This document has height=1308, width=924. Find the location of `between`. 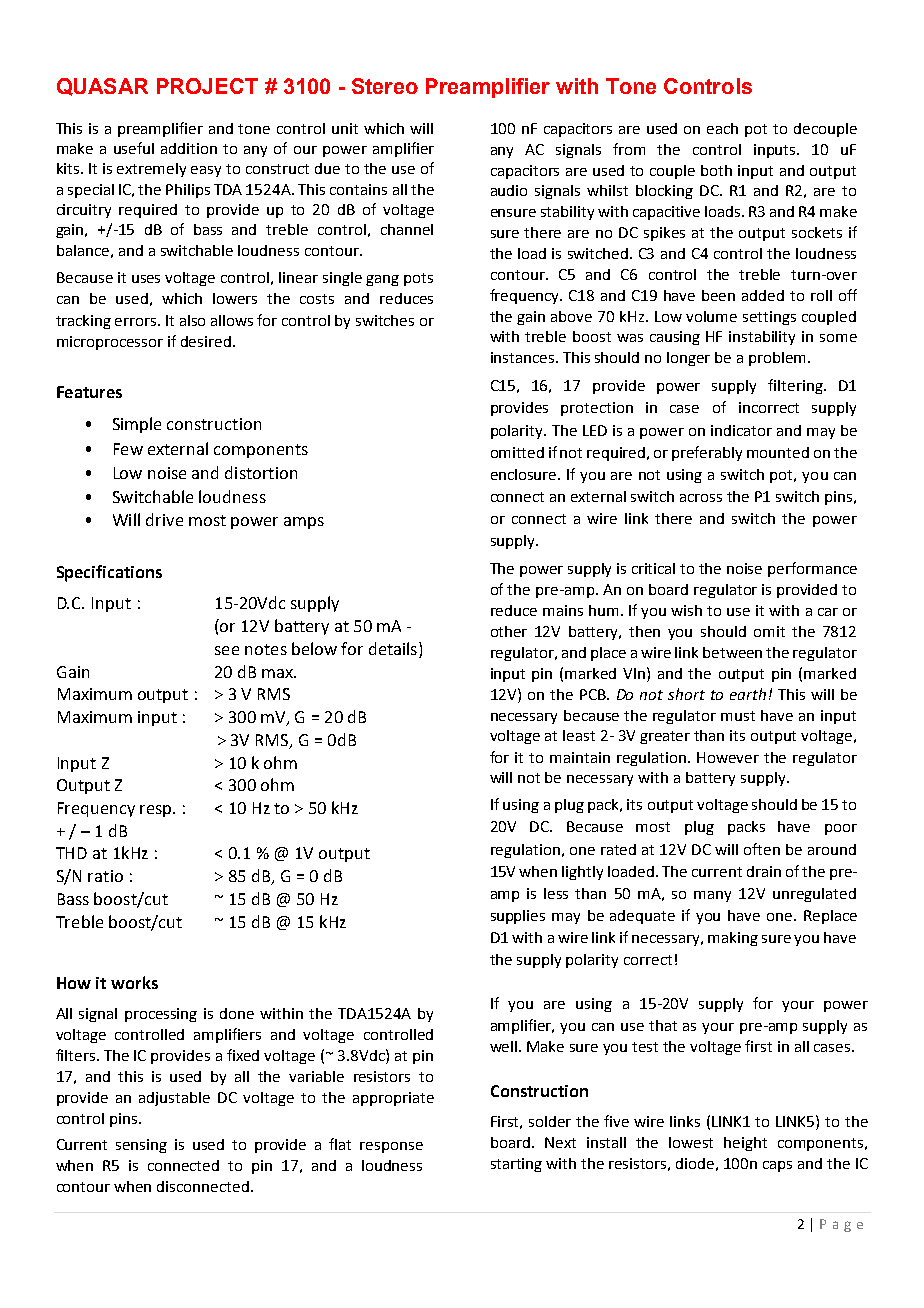

between is located at coordinates (732, 652).
